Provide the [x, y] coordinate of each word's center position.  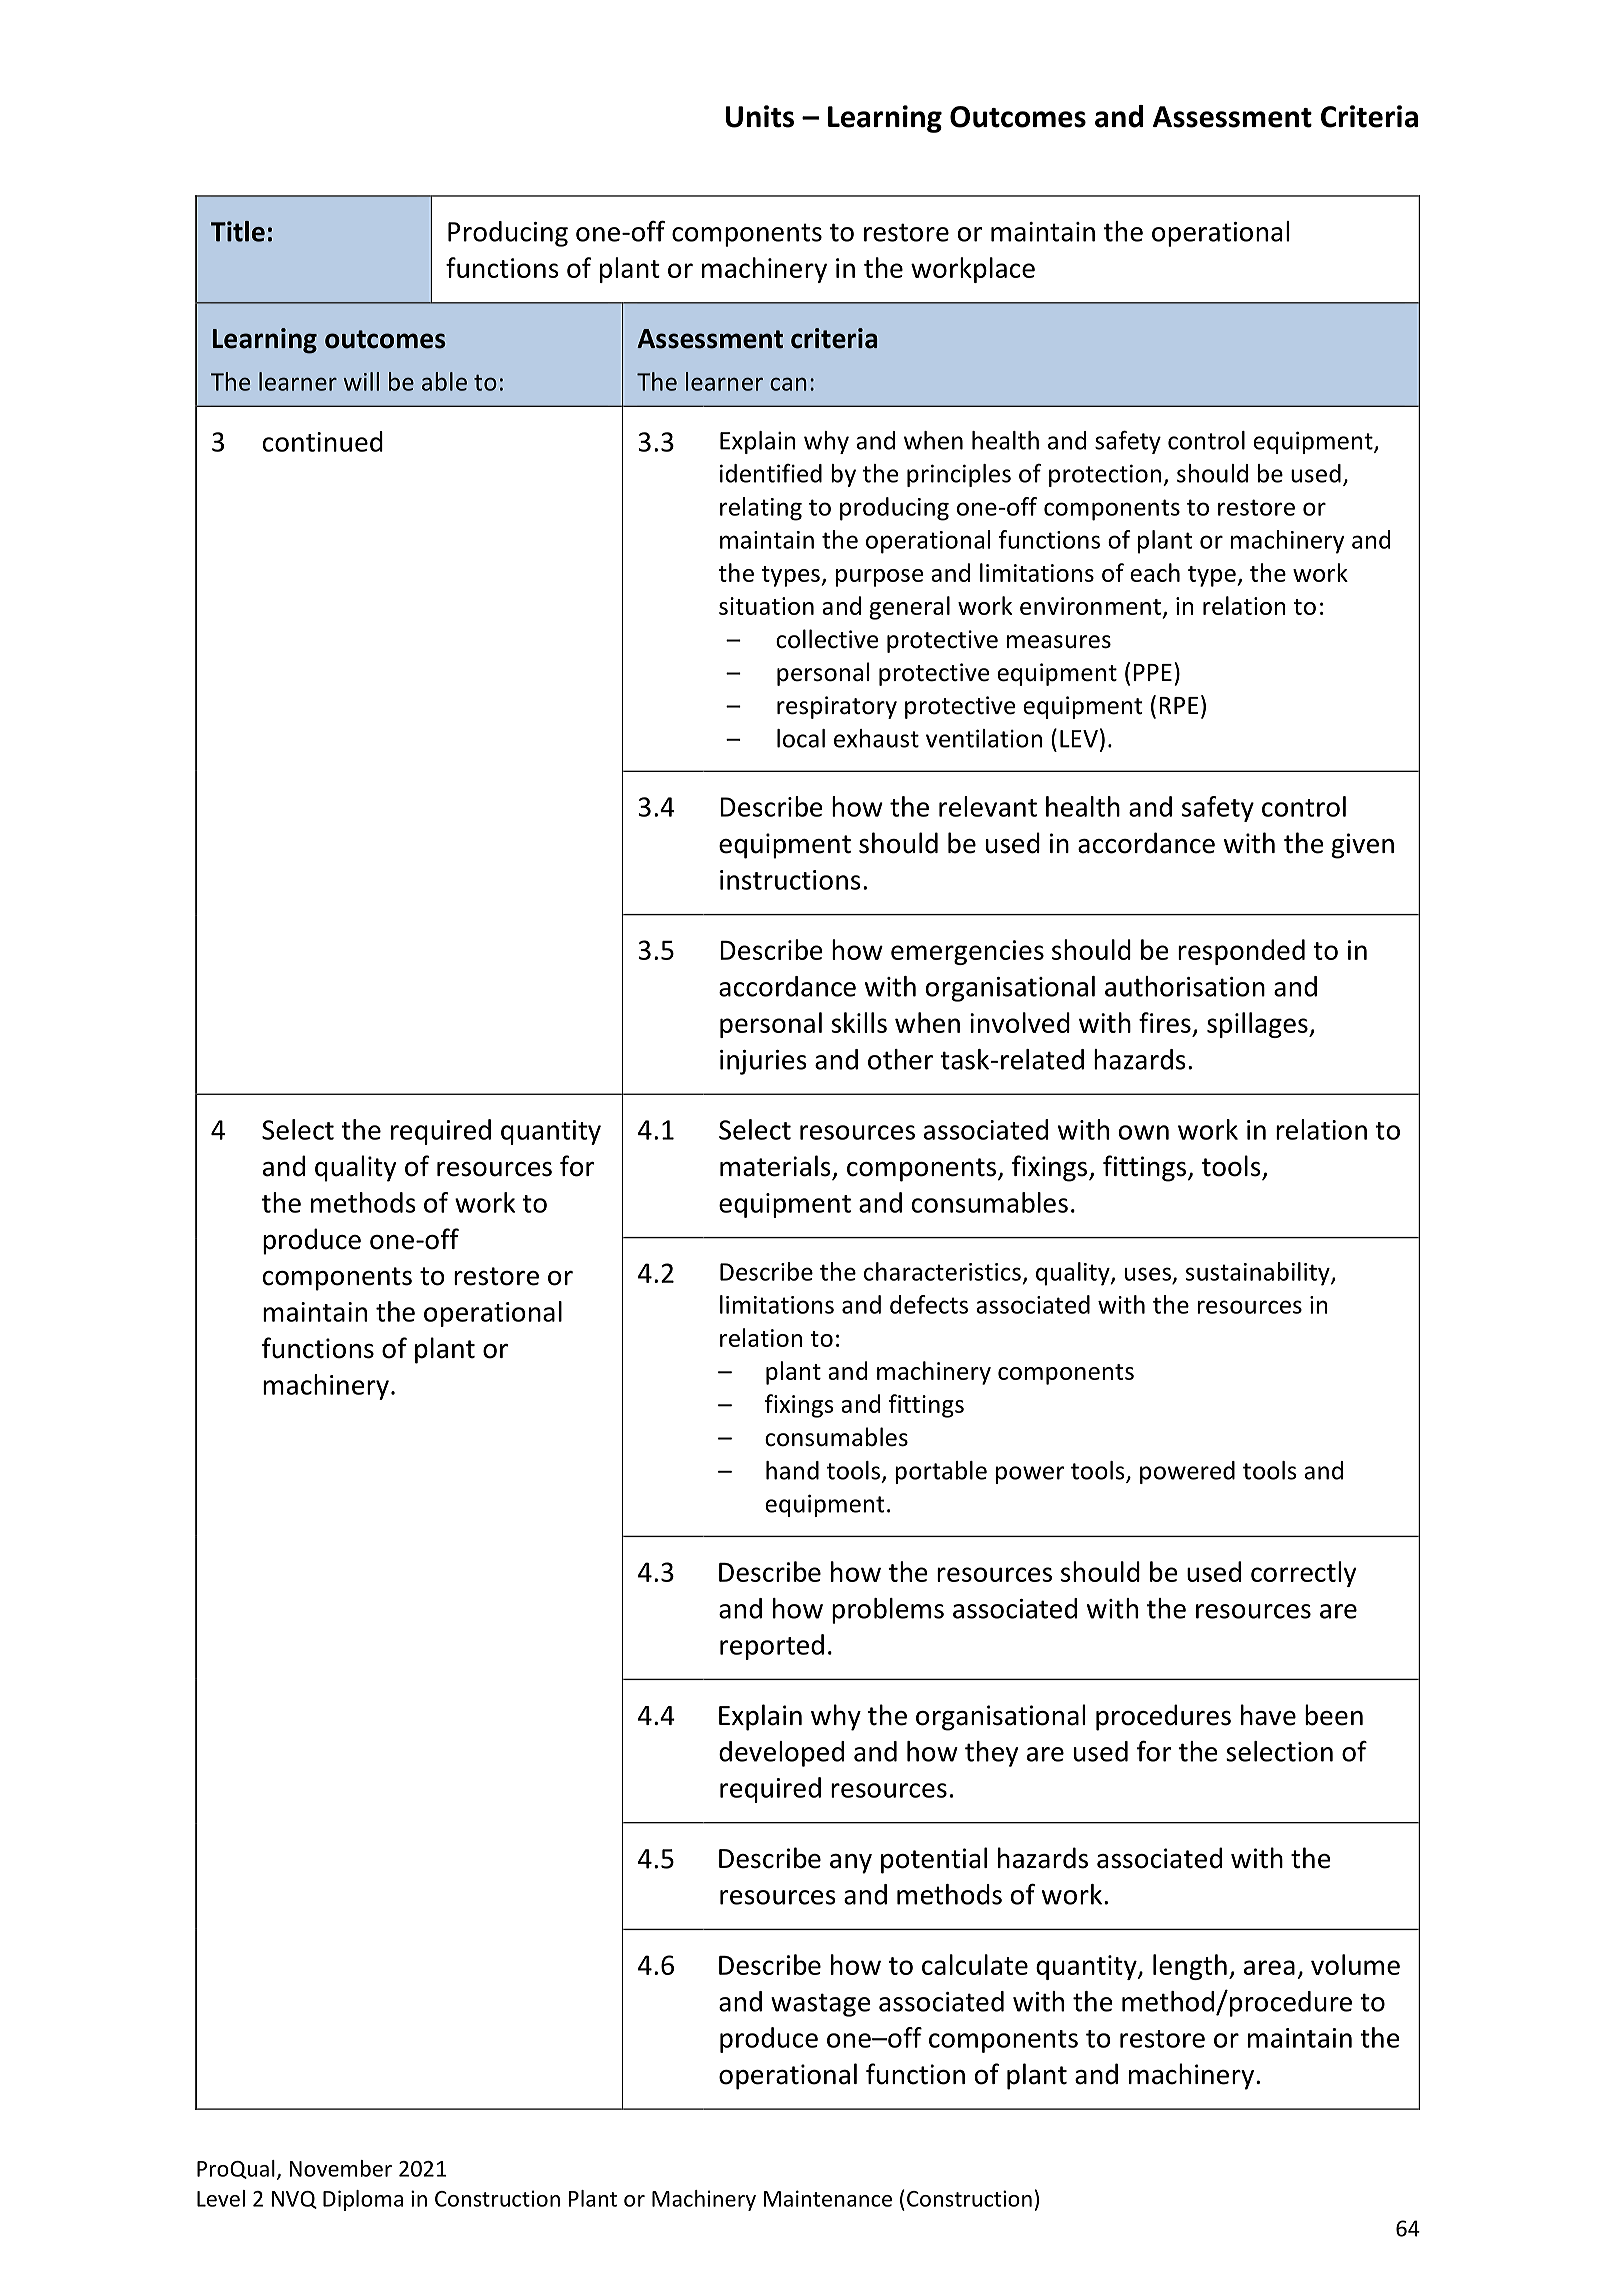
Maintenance [828, 2198]
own [1144, 1132]
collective [827, 639]
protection [1105, 475]
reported [772, 1647]
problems [888, 1611]
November [340, 2168]
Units [760, 116]
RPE [1178, 705]
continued [323, 441]
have [1268, 1715]
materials [776, 1167]
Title [238, 231]
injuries [763, 1062]
